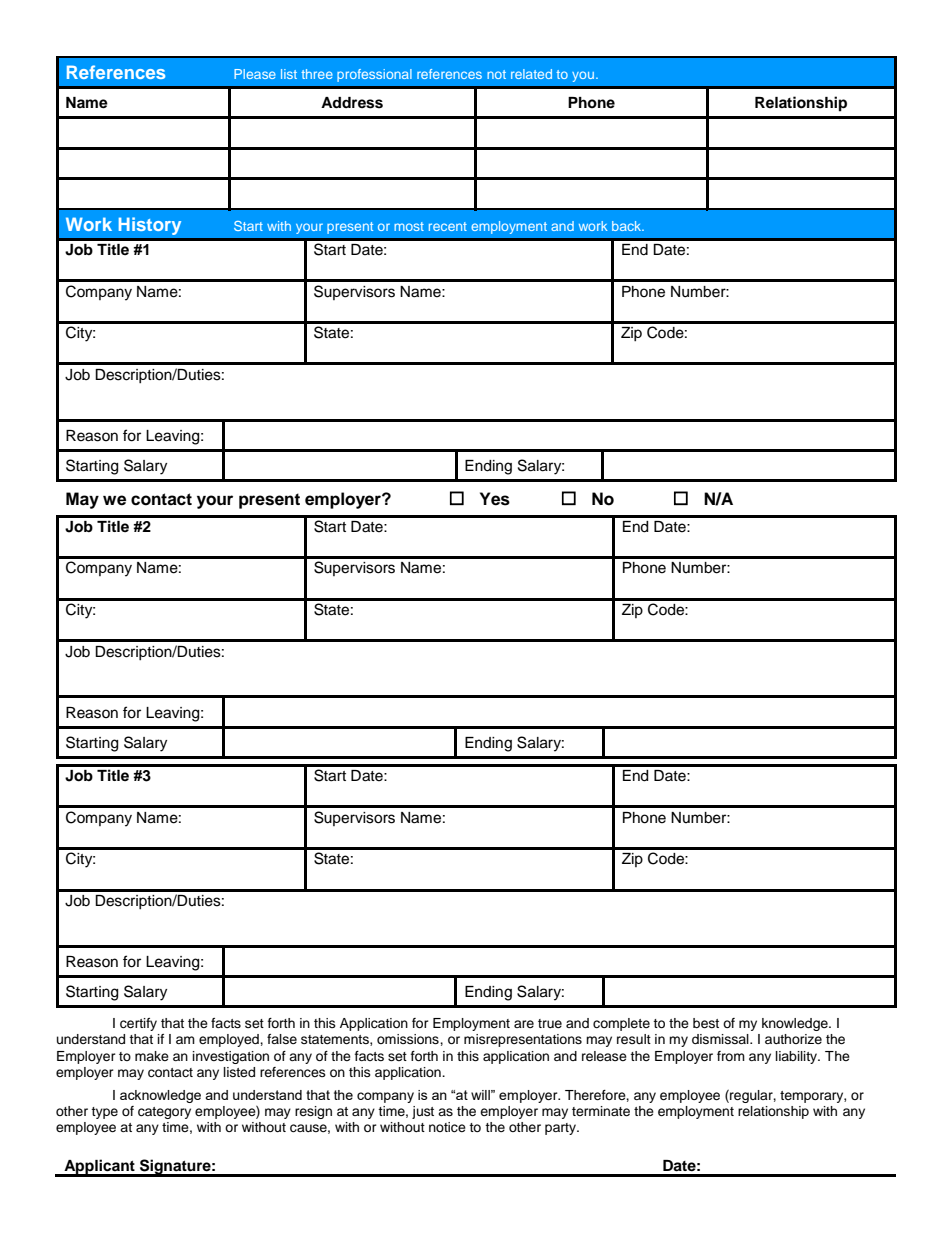 This page has height=1233, width=952. What do you see at coordinates (495, 499) in the page?
I see `Yes` at bounding box center [495, 499].
